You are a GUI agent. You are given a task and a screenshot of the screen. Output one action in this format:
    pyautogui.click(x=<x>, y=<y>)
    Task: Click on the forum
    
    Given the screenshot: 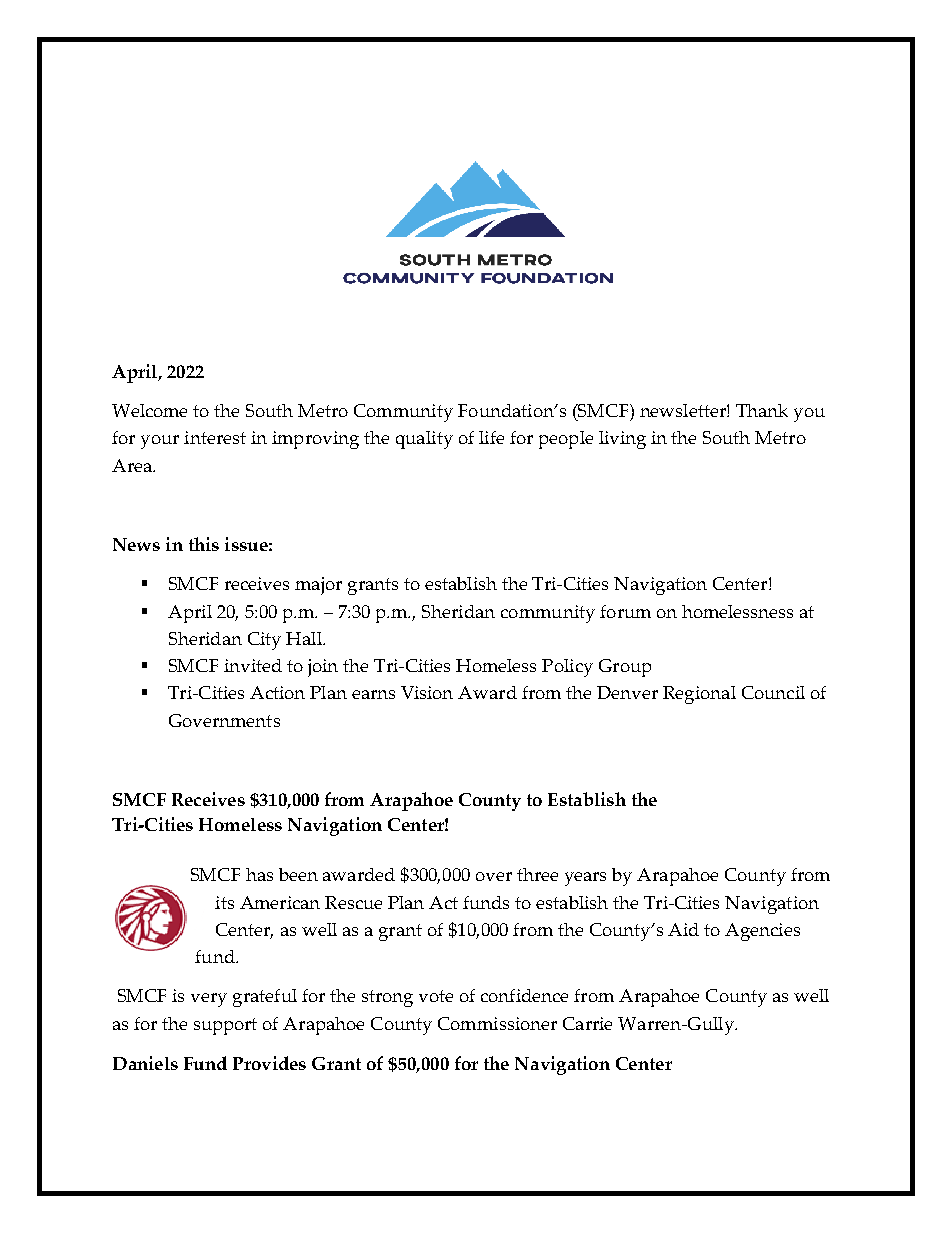 What is the action you would take?
    pyautogui.click(x=625, y=611)
